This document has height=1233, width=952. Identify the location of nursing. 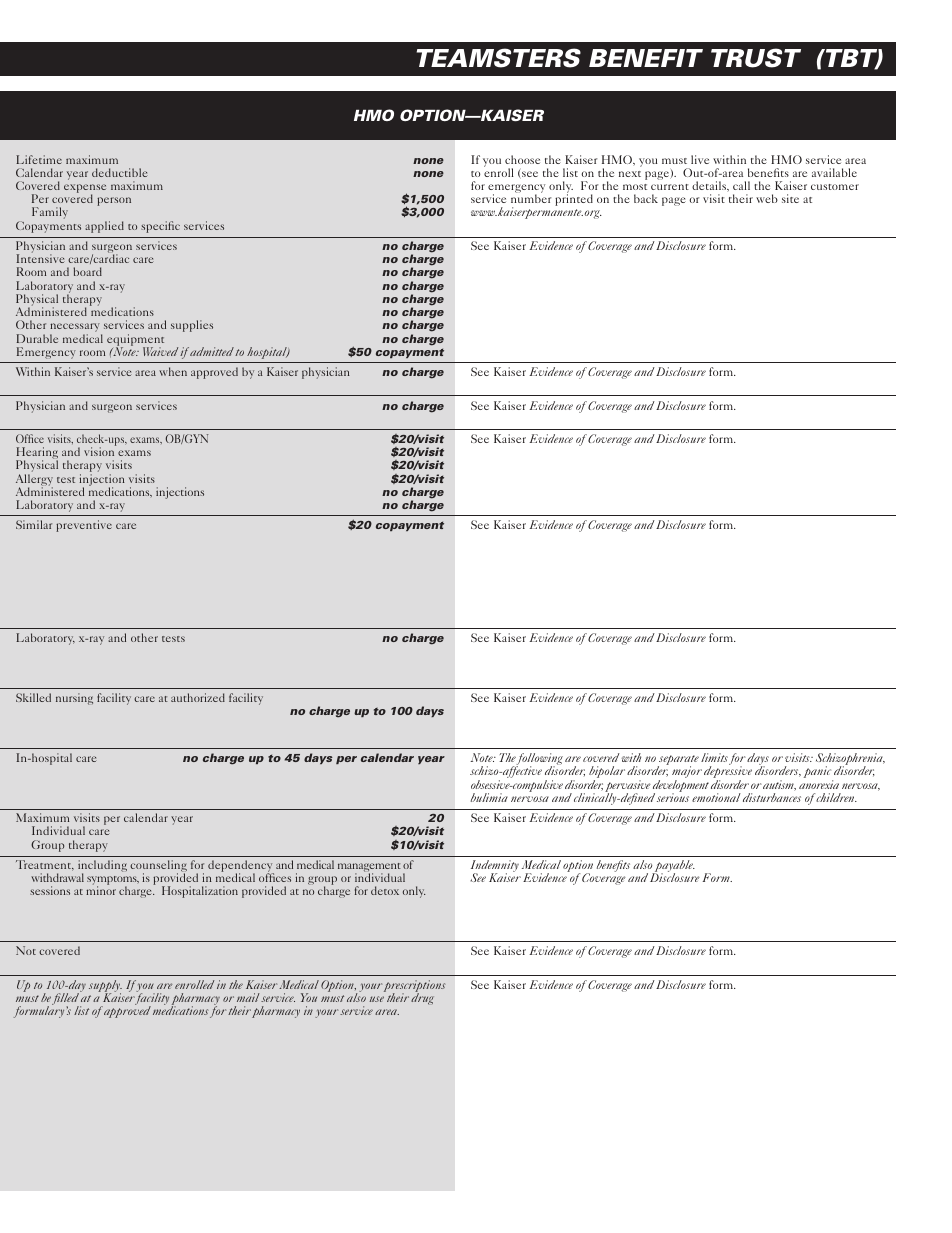
(74, 699).
